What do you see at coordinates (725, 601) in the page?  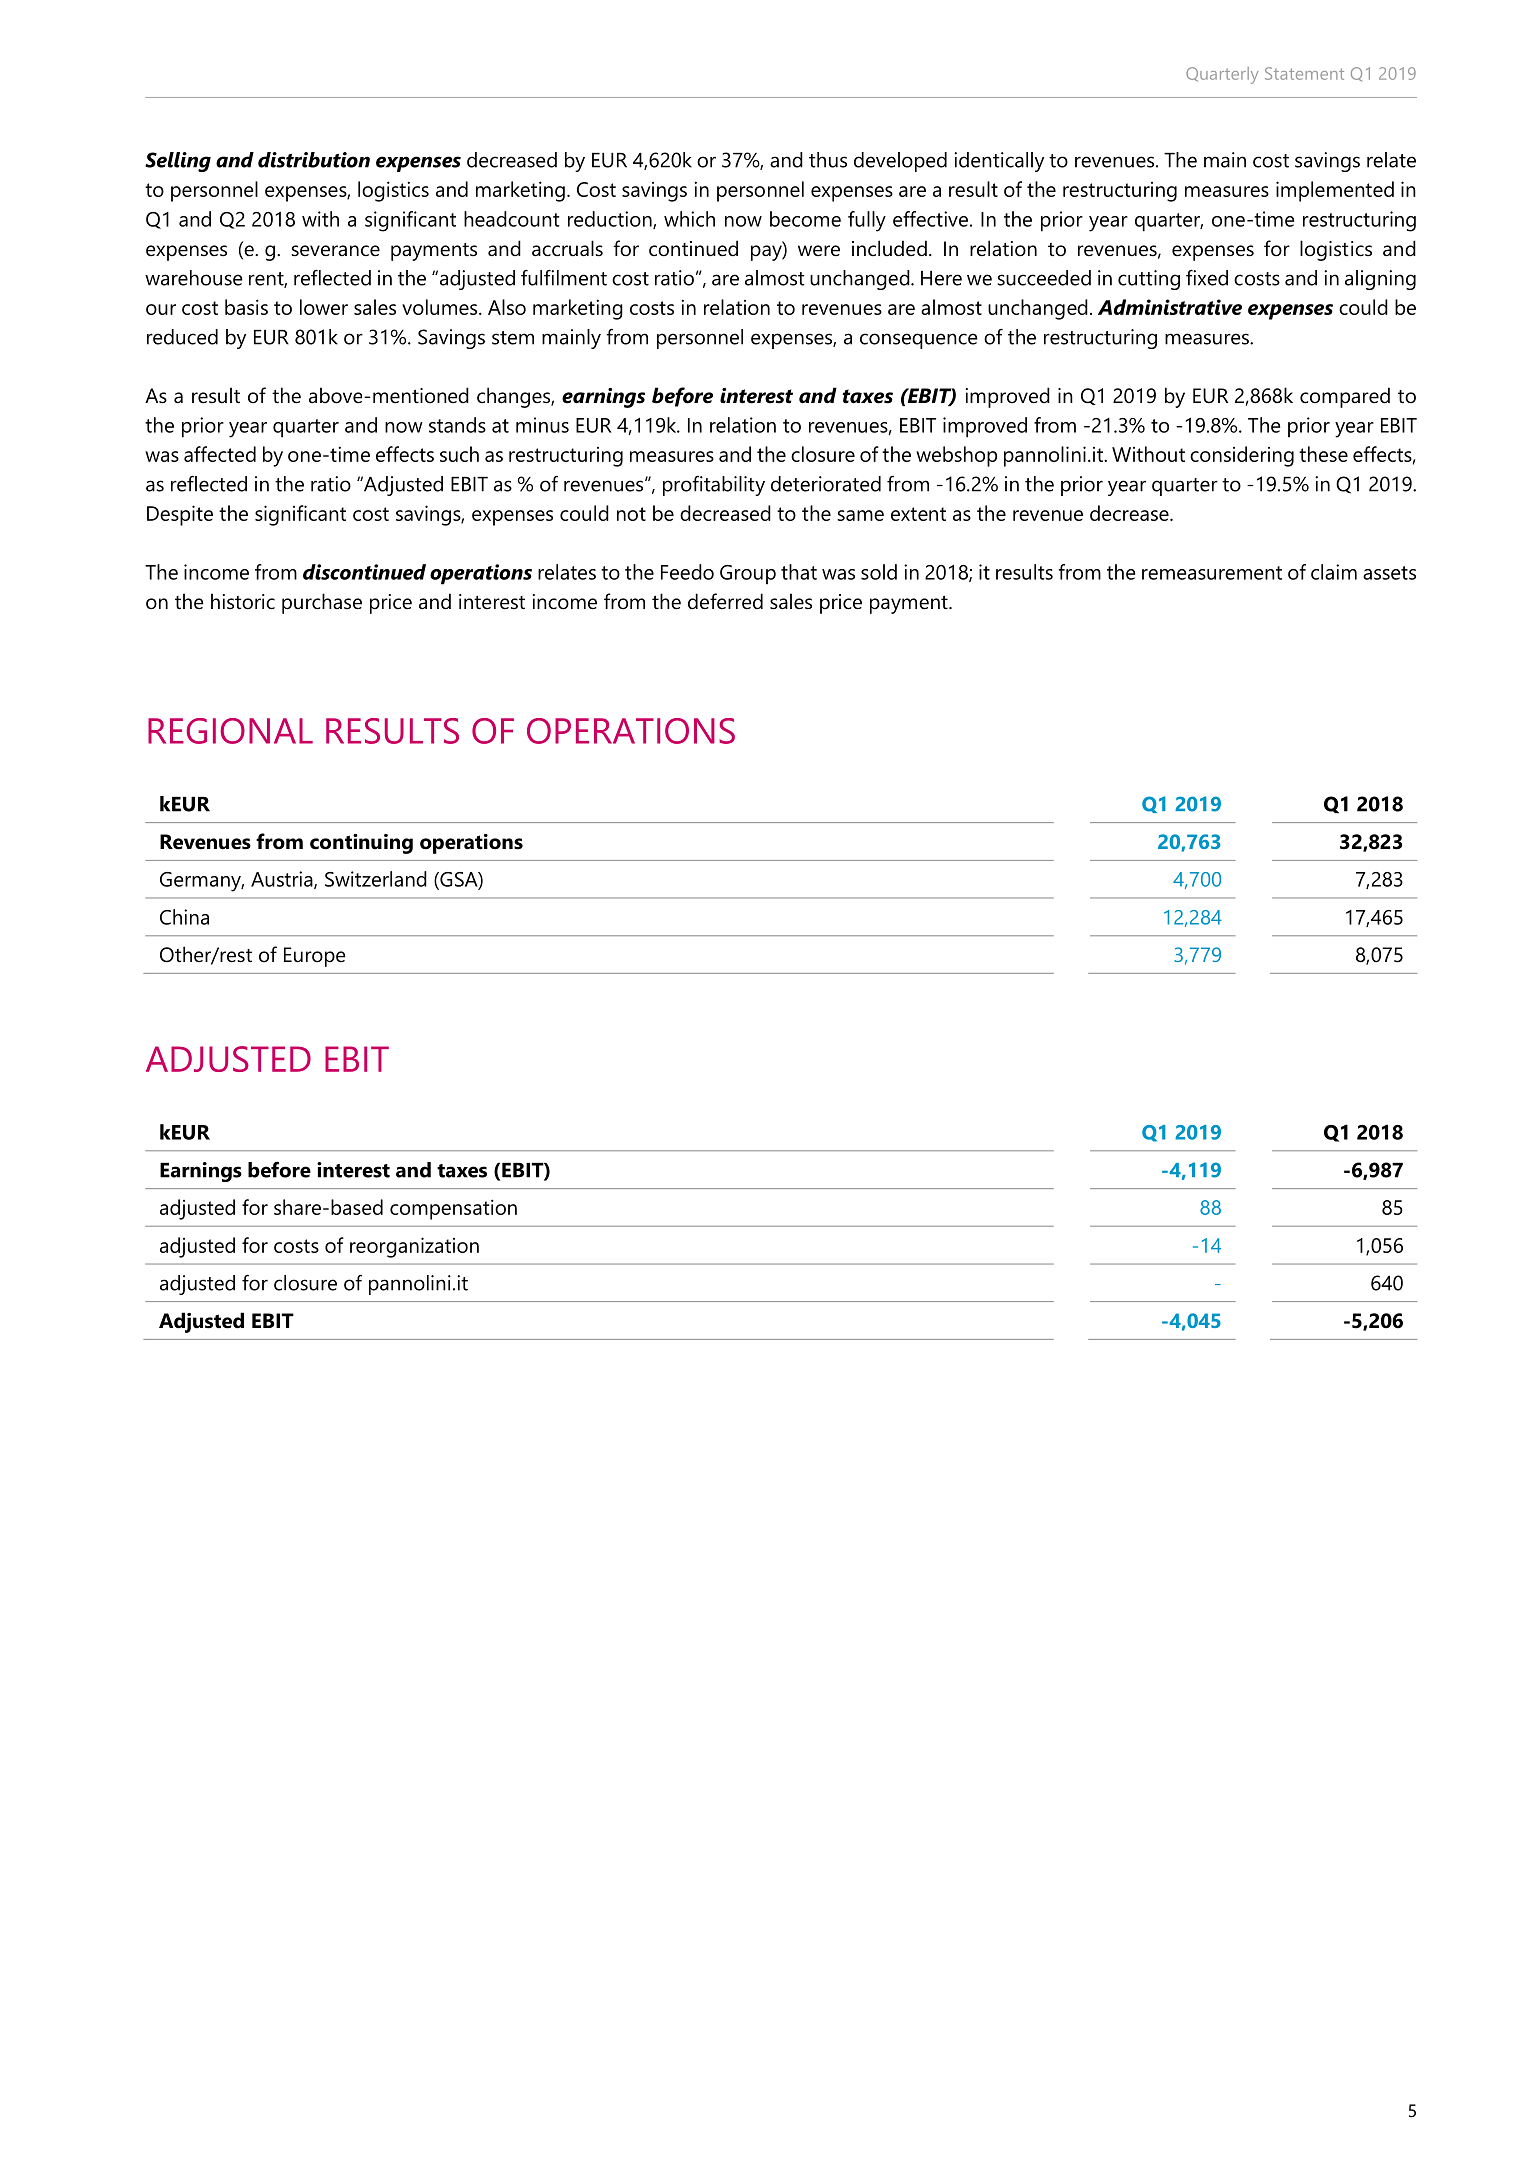 I see `deferred` at bounding box center [725, 601].
